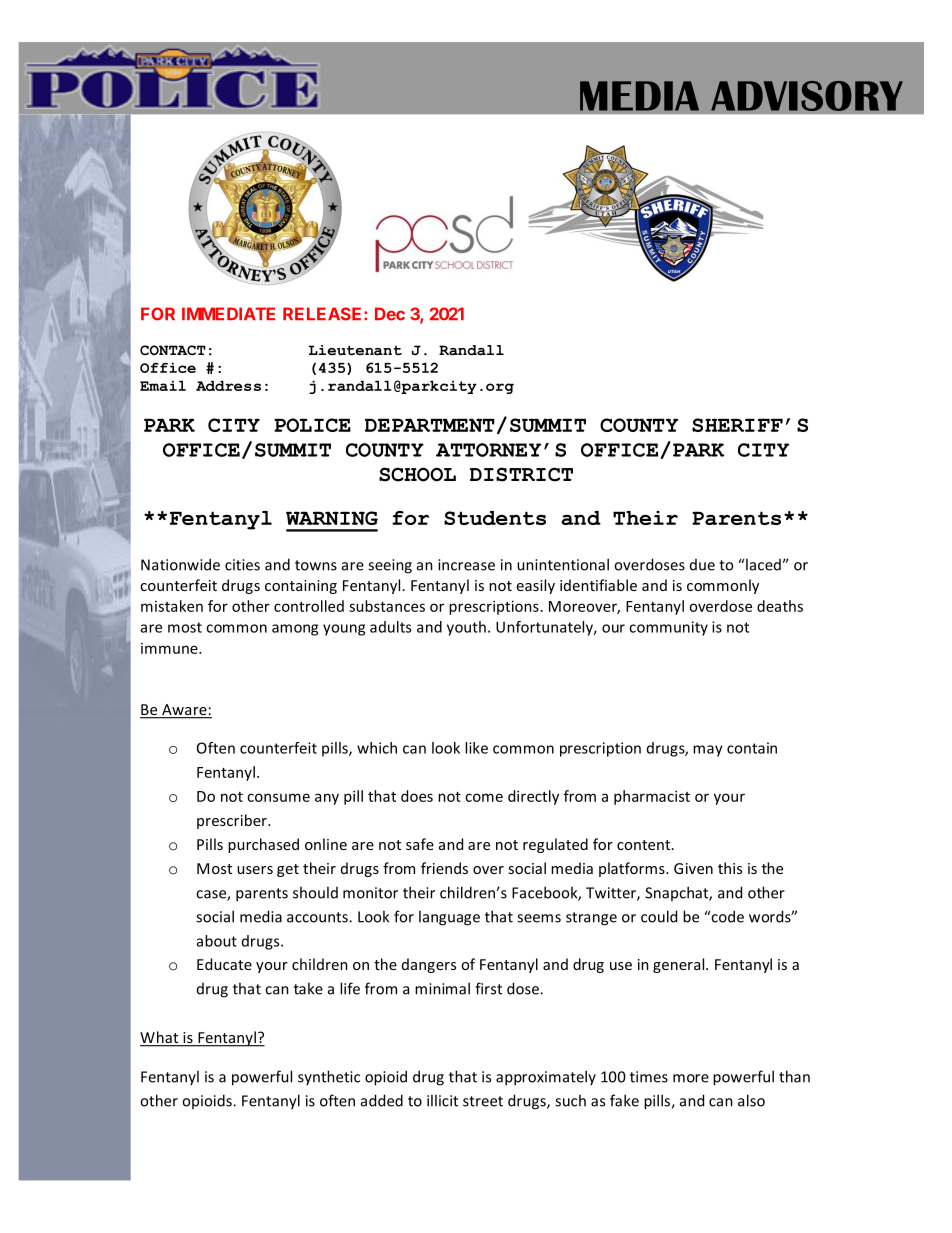  I want to click on RELEASE, so click(322, 314).
